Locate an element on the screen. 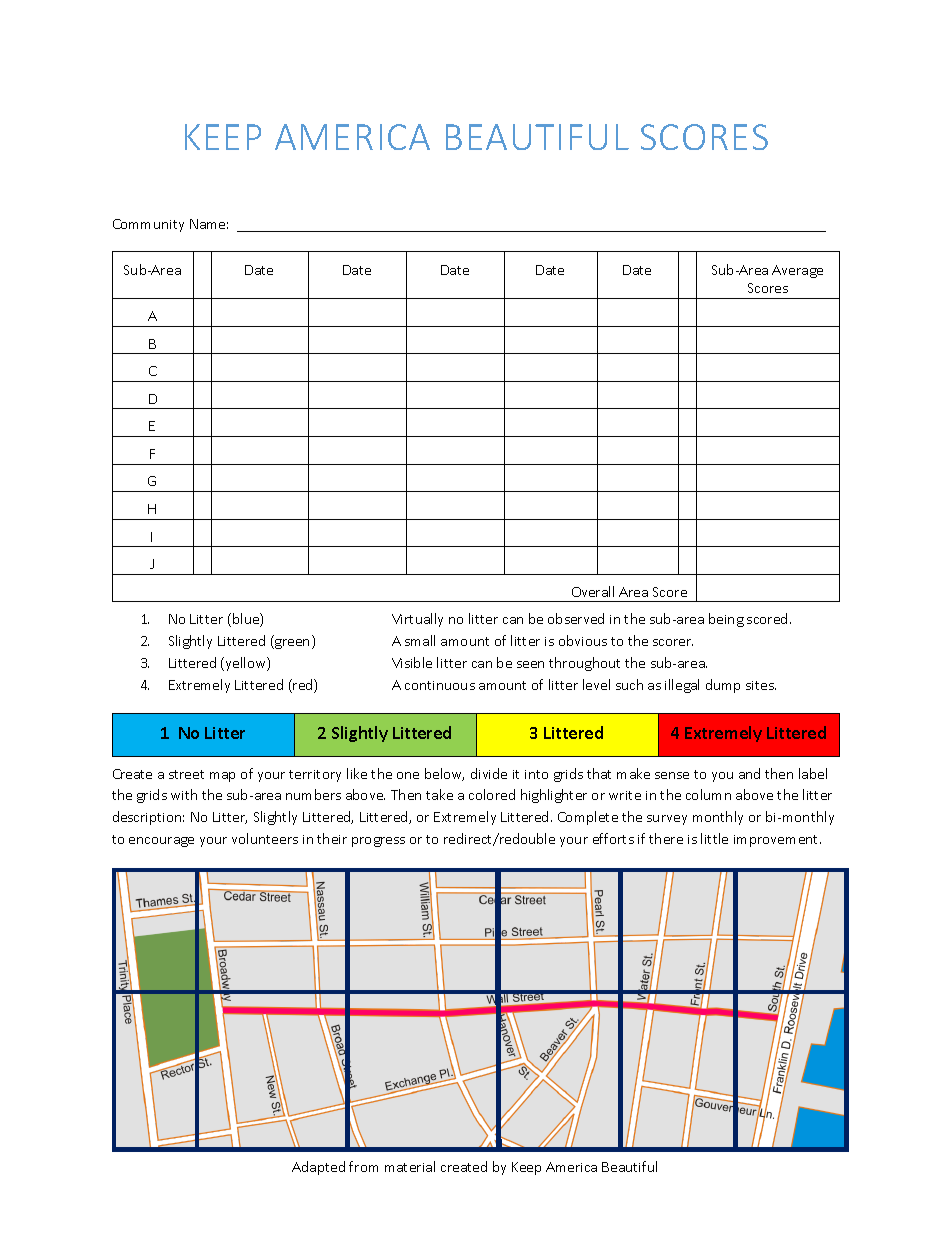 This screenshot has width=952, height=1233. Community is located at coordinates (148, 225).
